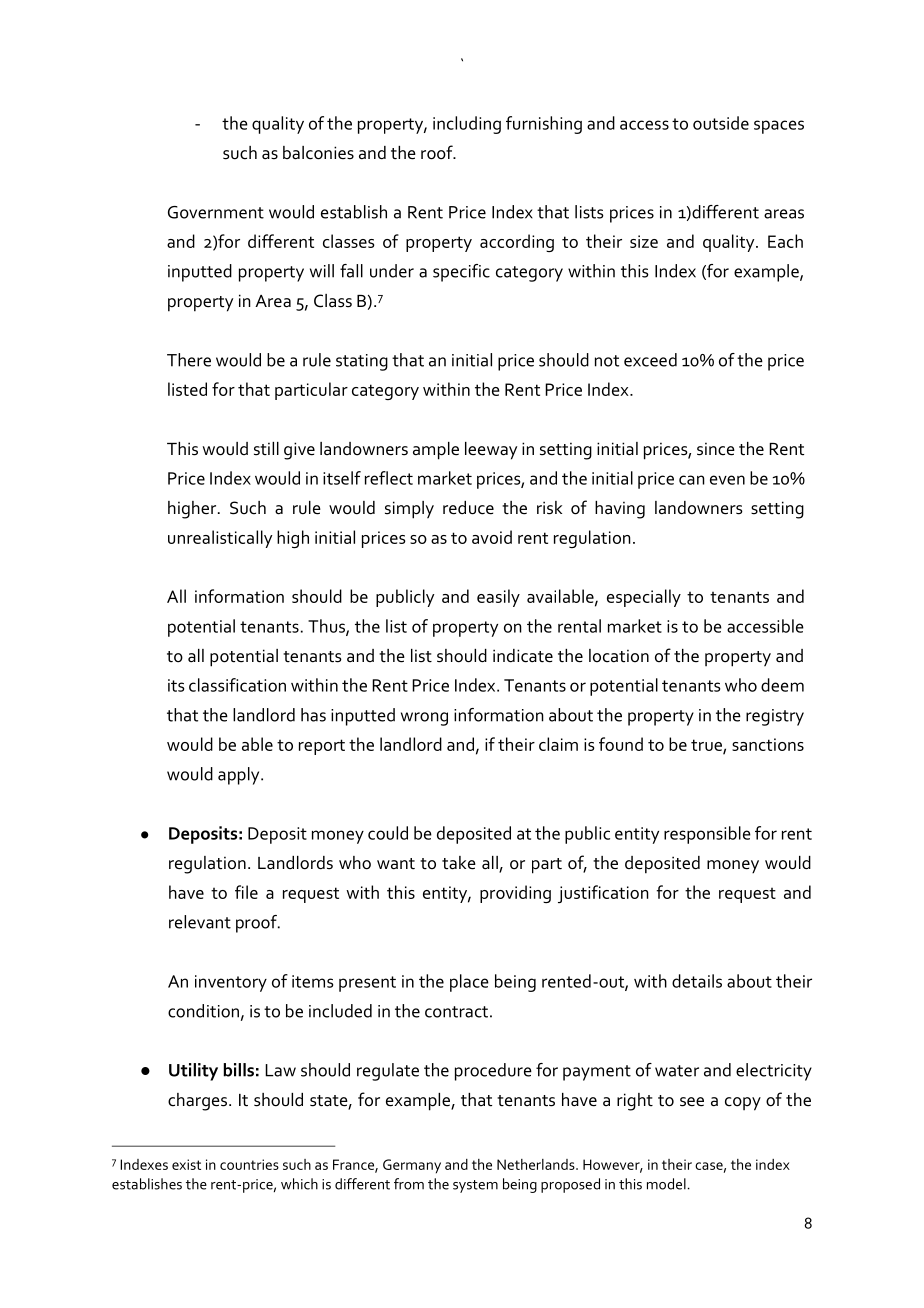 Image resolution: width=924 pixels, height=1308 pixels. What do you see at coordinates (475, 1186) in the document?
I see `system` at bounding box center [475, 1186].
